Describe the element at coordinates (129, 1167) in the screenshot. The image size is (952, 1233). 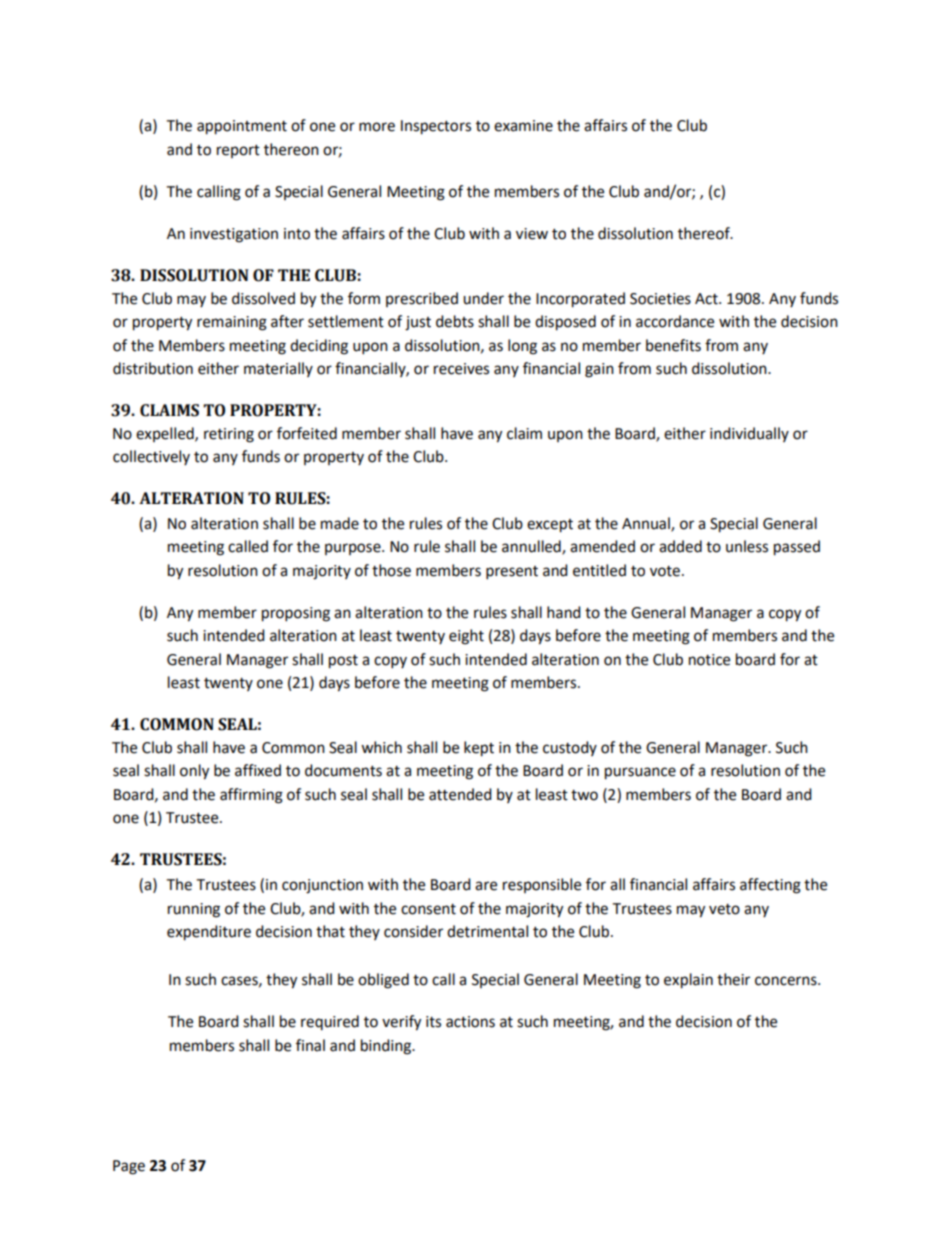
I see `Page` at that location.
